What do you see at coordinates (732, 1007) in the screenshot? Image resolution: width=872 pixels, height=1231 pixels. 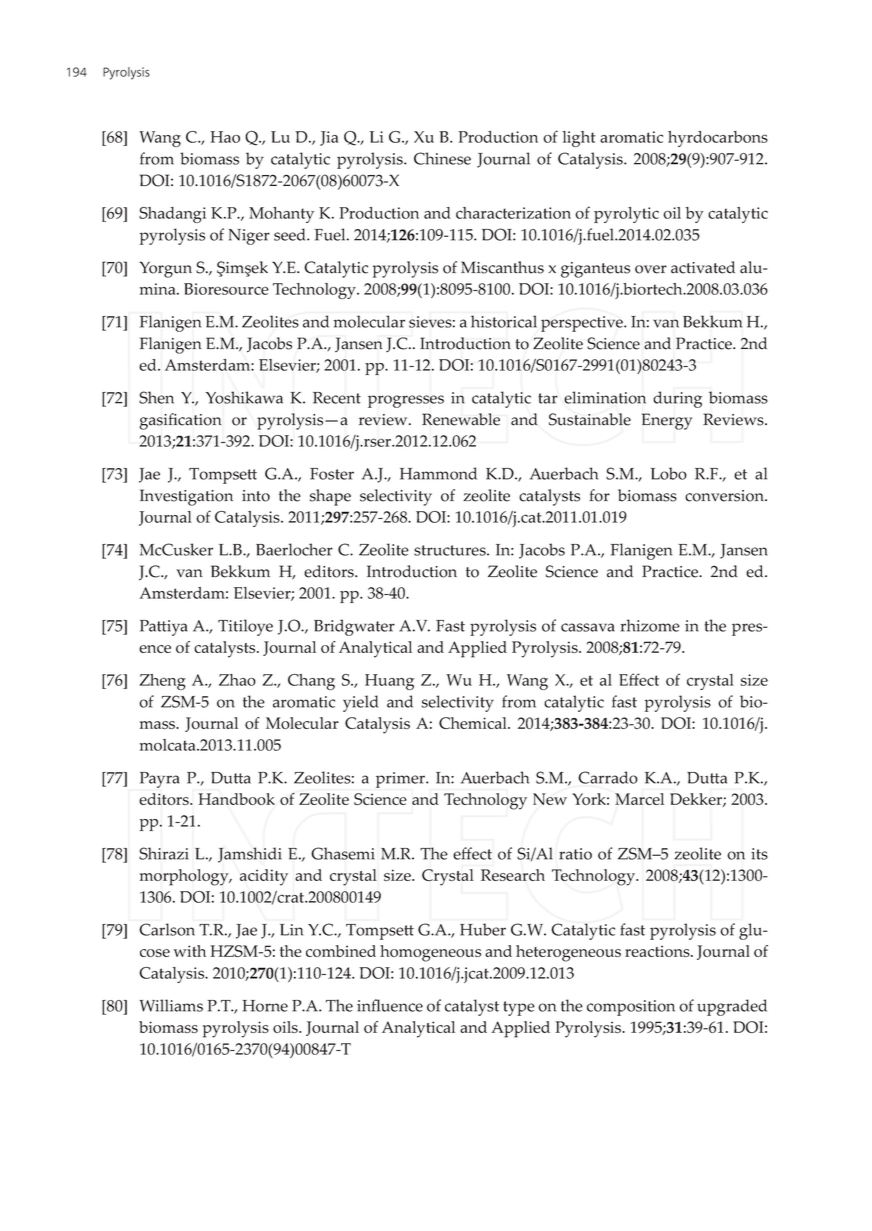 I see `upgraded` at bounding box center [732, 1007].
